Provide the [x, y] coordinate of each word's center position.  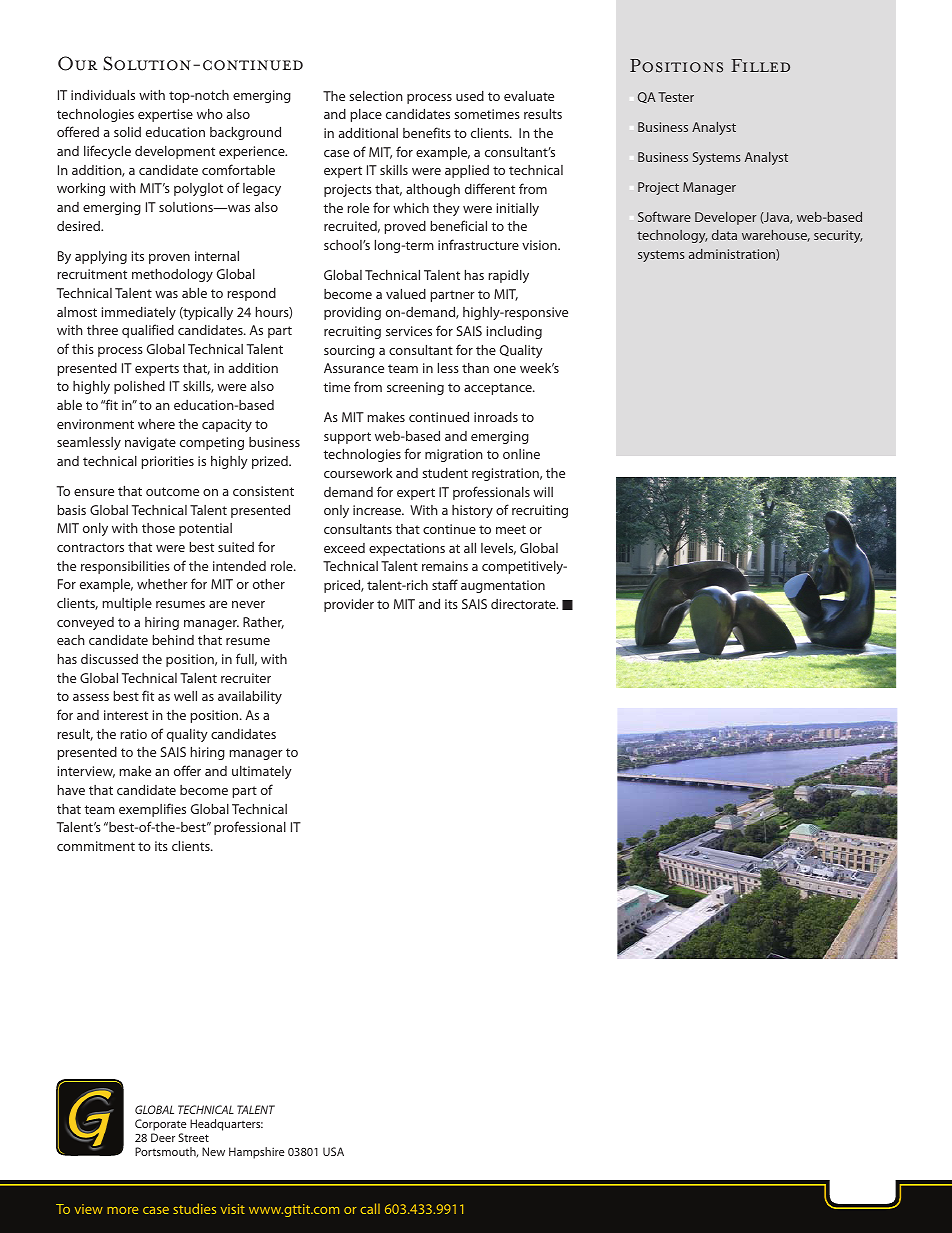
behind [173, 640]
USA [333, 1151]
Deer [163, 1137]
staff [445, 584]
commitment [96, 846]
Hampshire [257, 1153]
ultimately [262, 772]
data [724, 235]
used [470, 96]
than [475, 368]
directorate [524, 604]
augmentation [503, 586]
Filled [760, 65]
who [210, 114]
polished [139, 387]
